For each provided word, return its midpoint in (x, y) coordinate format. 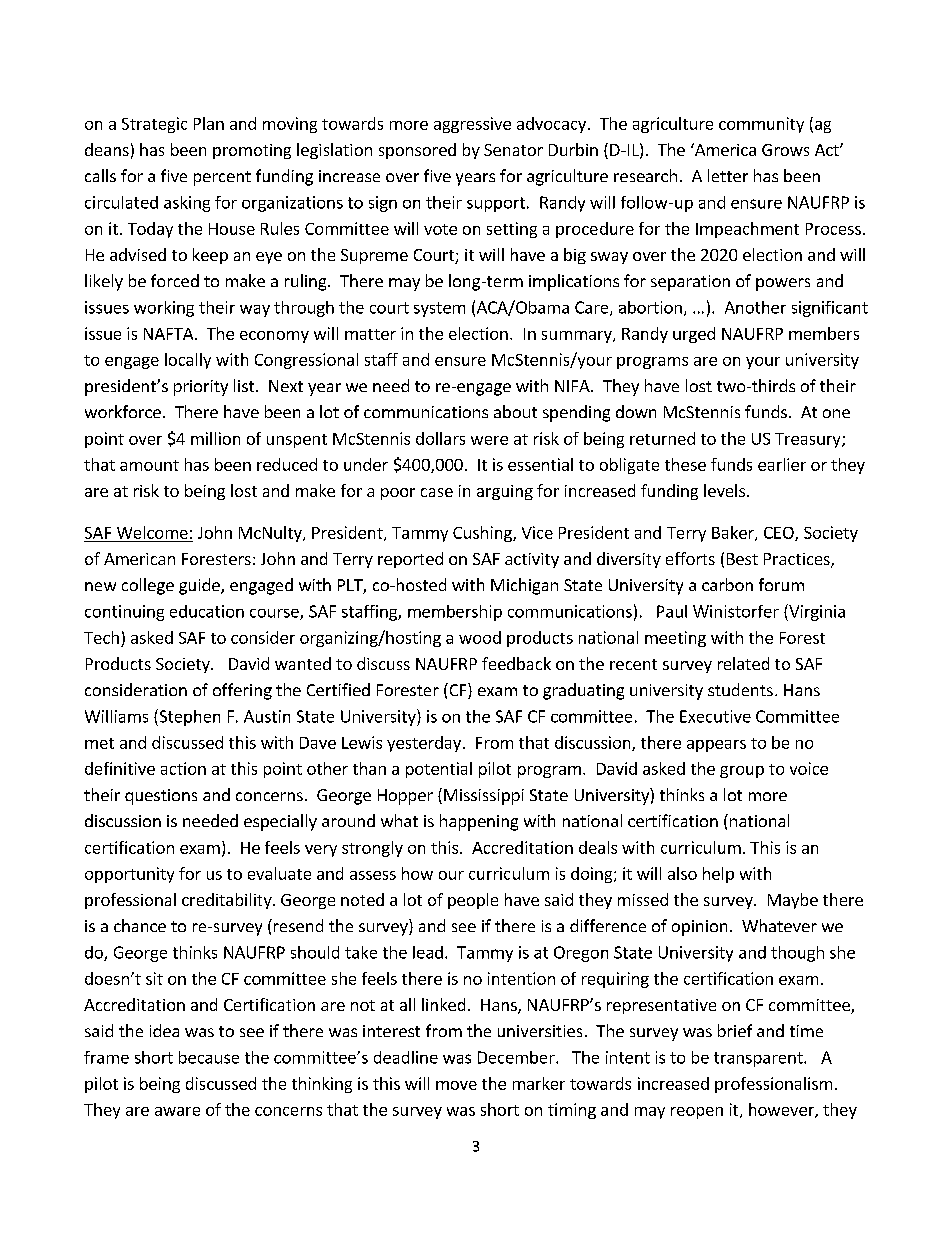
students (740, 689)
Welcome (152, 532)
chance (140, 925)
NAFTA (170, 334)
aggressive (472, 125)
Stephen (188, 717)
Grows (785, 150)
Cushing (483, 534)
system (439, 309)
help (718, 875)
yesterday (424, 744)
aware (177, 1111)
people (473, 901)
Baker (734, 533)
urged (694, 335)
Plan (209, 123)
